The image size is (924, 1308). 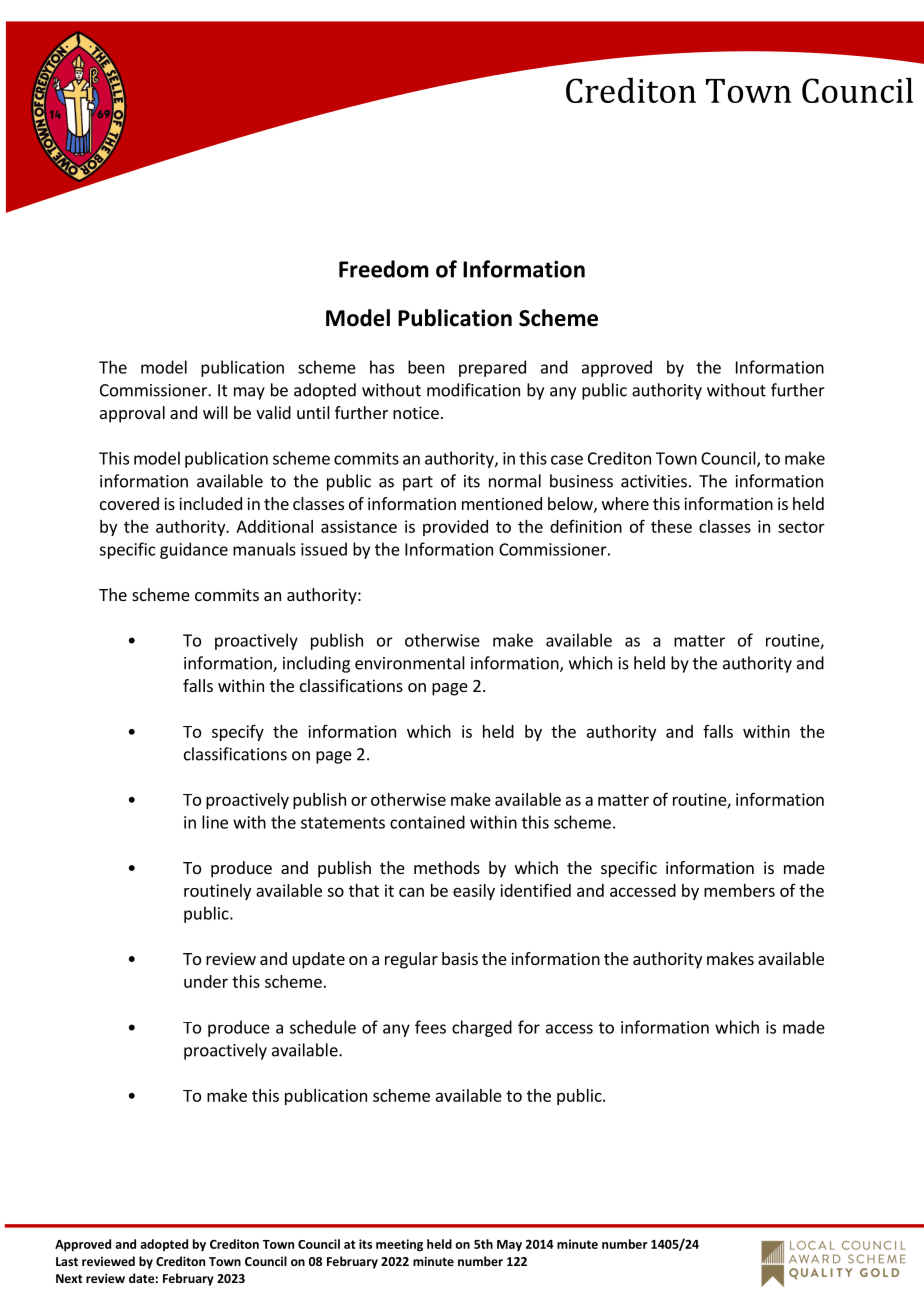 What do you see at coordinates (215, 822) in the page?
I see `line` at bounding box center [215, 822].
